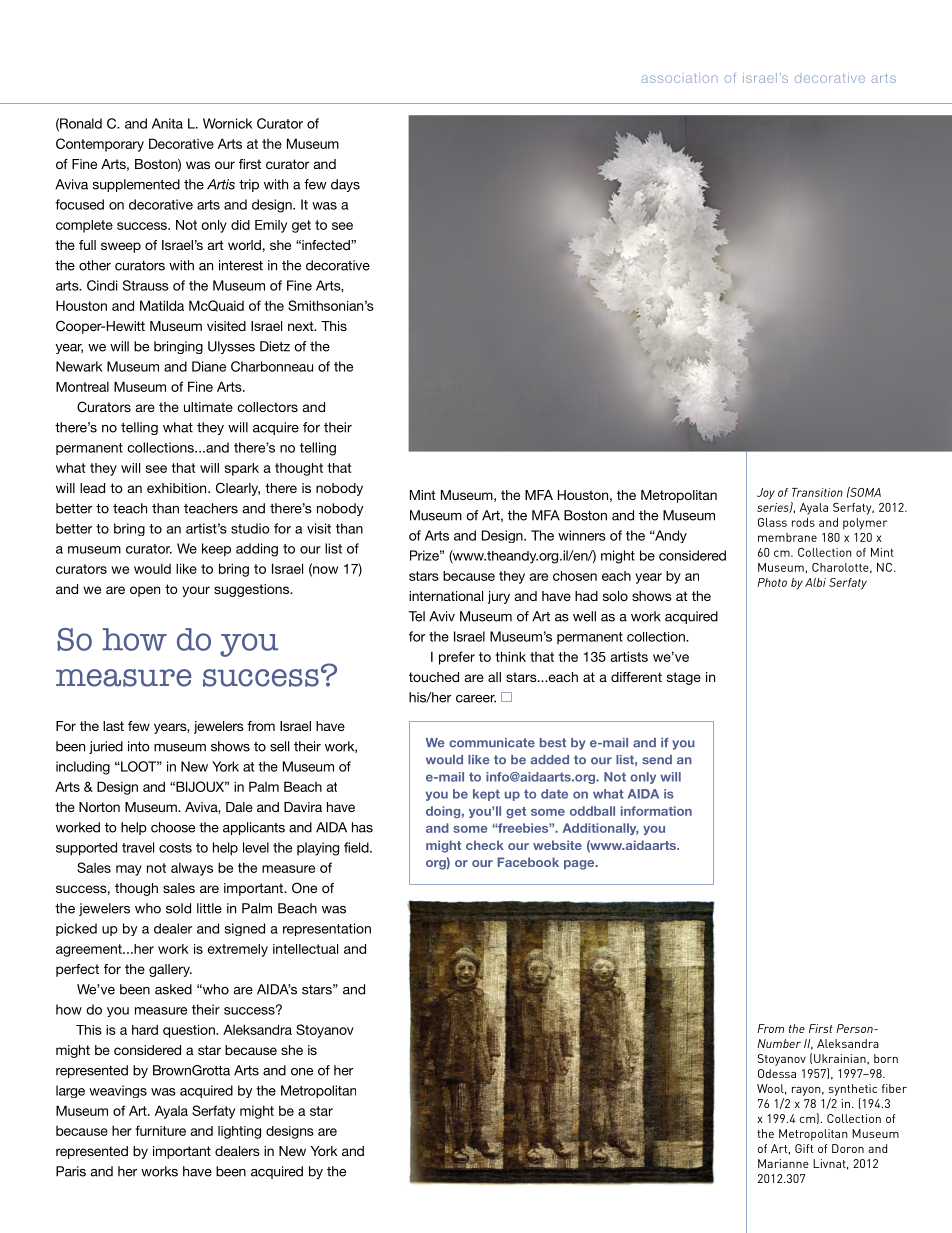 The width and height of the image is (952, 1233). Describe the element at coordinates (167, 123) in the image. I see `Anita` at that location.
